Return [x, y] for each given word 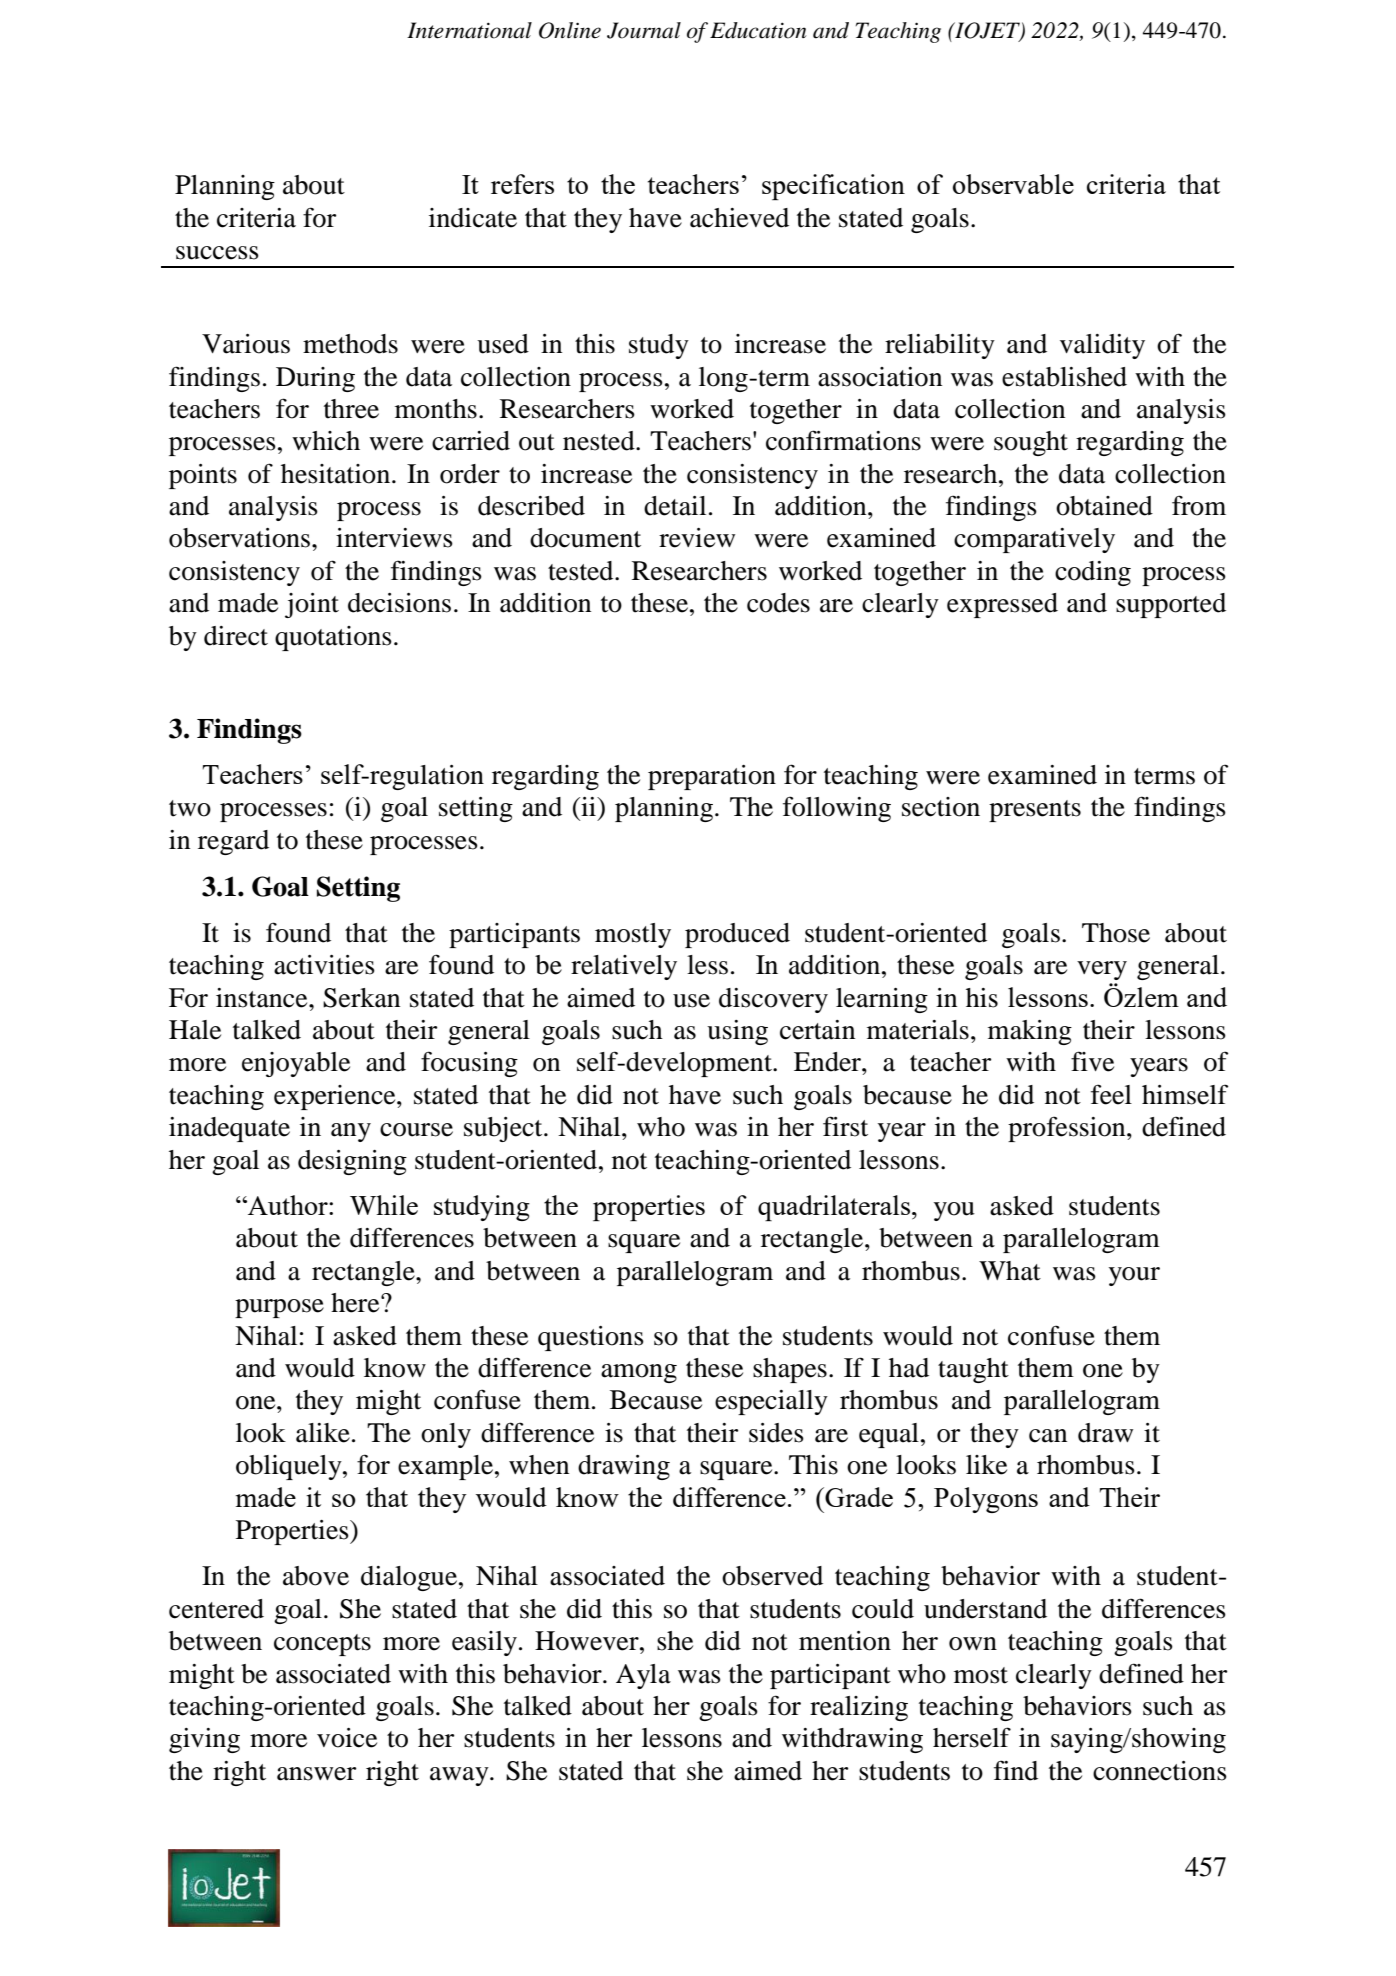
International [469, 30]
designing [352, 1162]
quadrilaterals [834, 1208]
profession [1068, 1129]
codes [778, 603]
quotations [333, 638]
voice [347, 1738]
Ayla [643, 1676]
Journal [644, 30]
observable [1013, 184]
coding [1093, 573]
